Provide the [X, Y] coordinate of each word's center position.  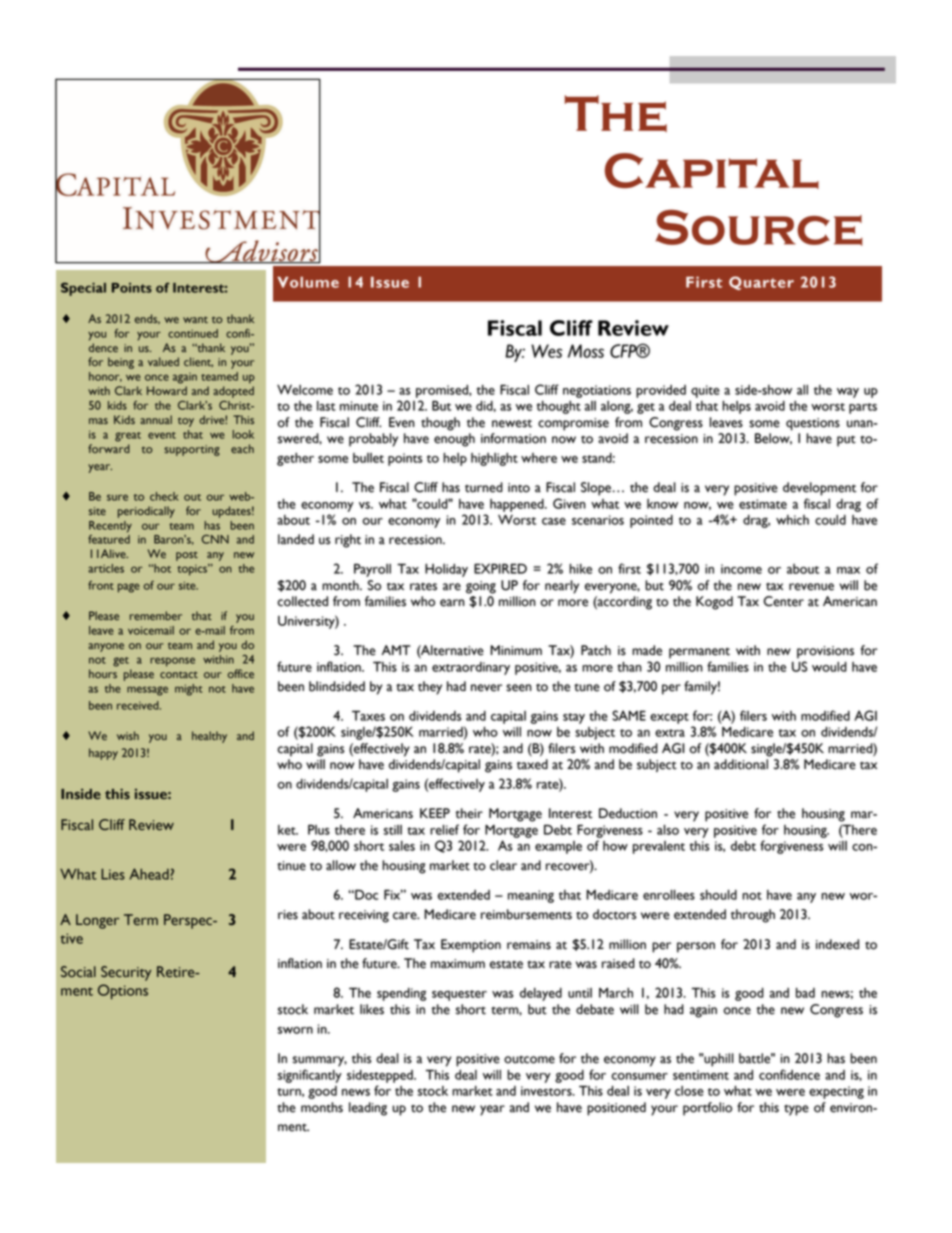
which [792, 520]
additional [741, 764]
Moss [586, 351]
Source [759, 228]
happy [103, 754]
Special [83, 289]
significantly [310, 1076]
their [469, 813]
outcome [529, 1060]
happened [518, 505]
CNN [215, 539]
